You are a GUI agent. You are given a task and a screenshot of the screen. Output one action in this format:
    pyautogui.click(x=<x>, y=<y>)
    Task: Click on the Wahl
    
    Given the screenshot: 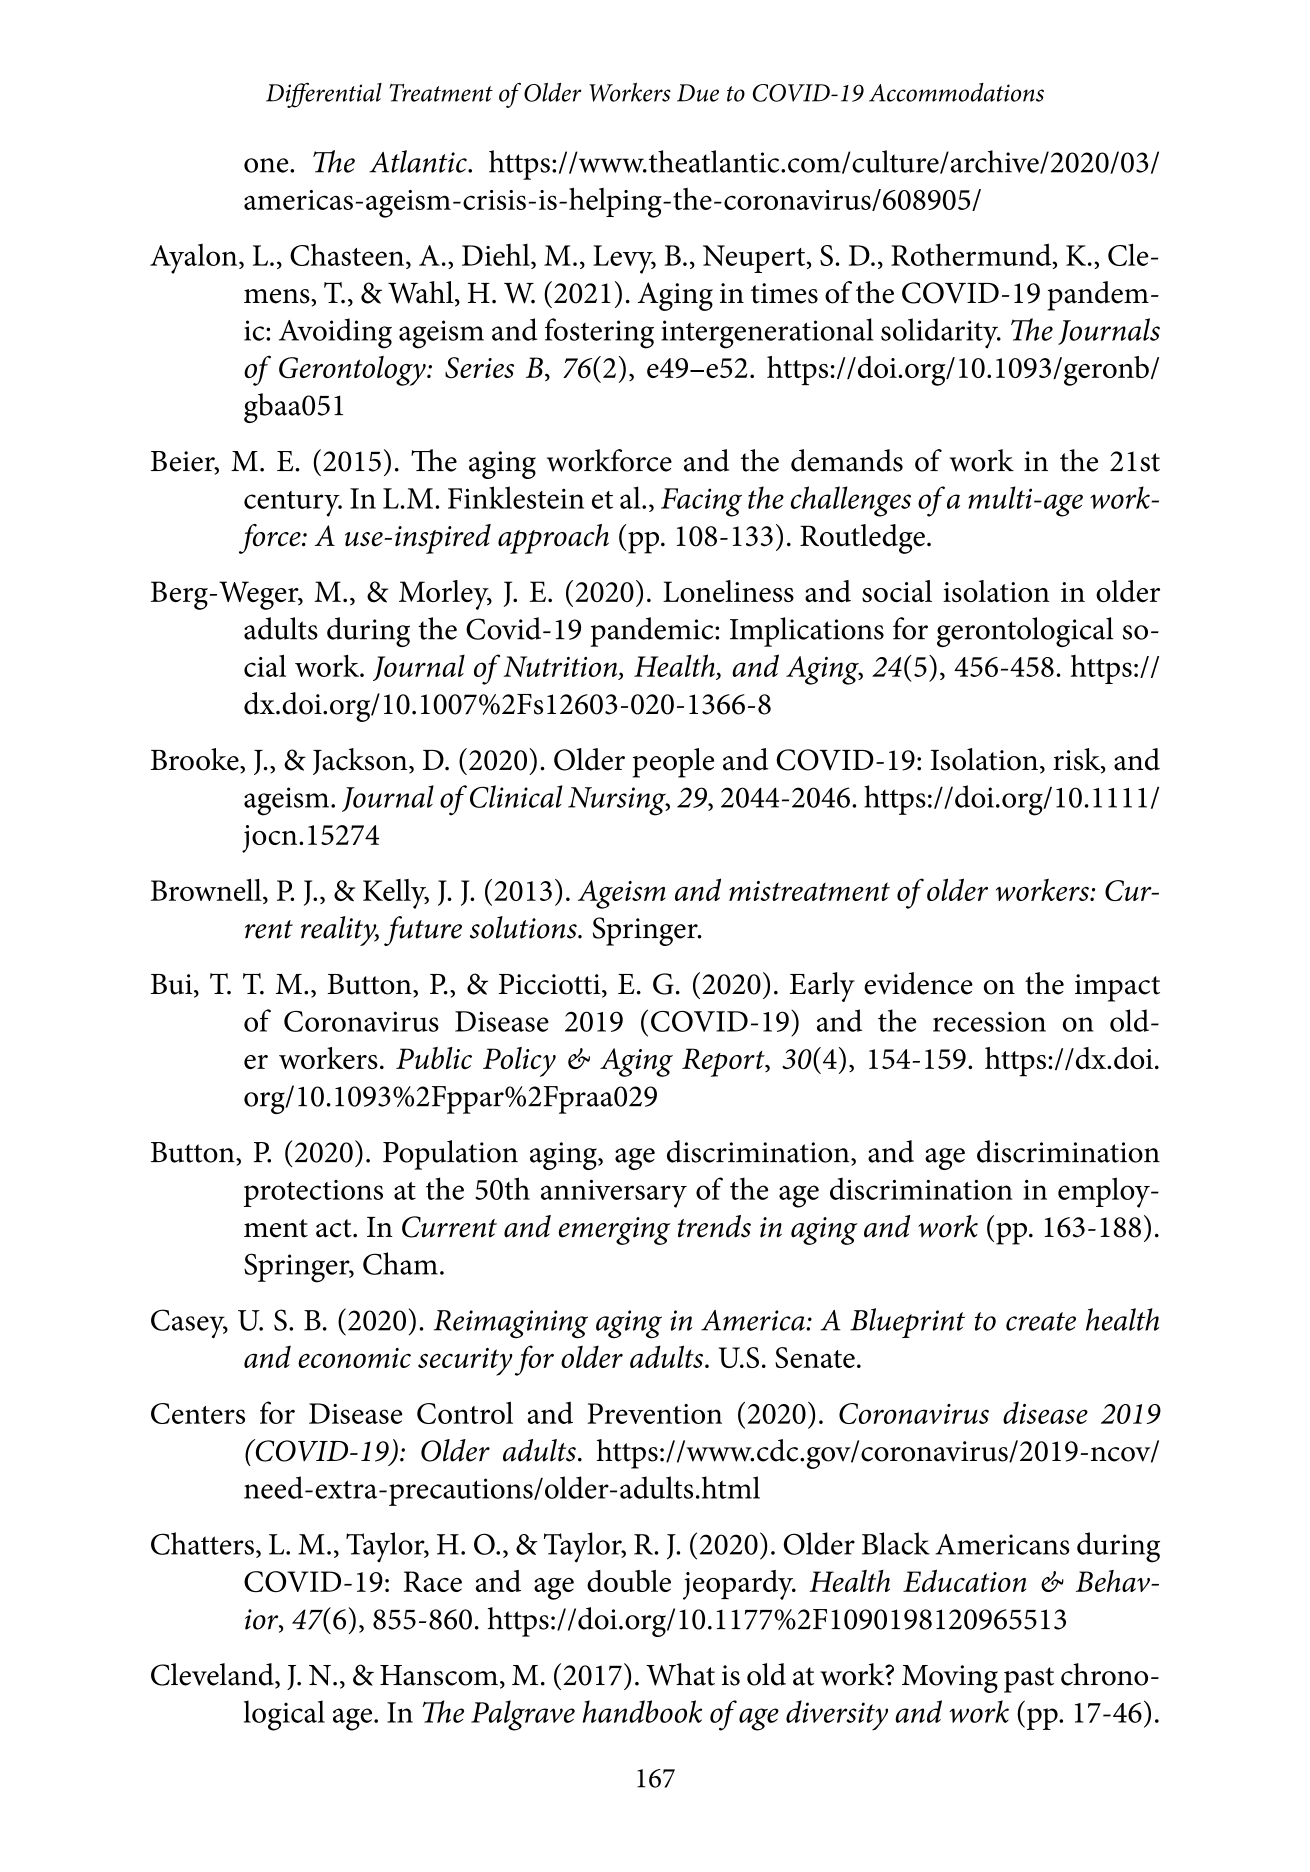 What is the action you would take?
    pyautogui.click(x=422, y=293)
